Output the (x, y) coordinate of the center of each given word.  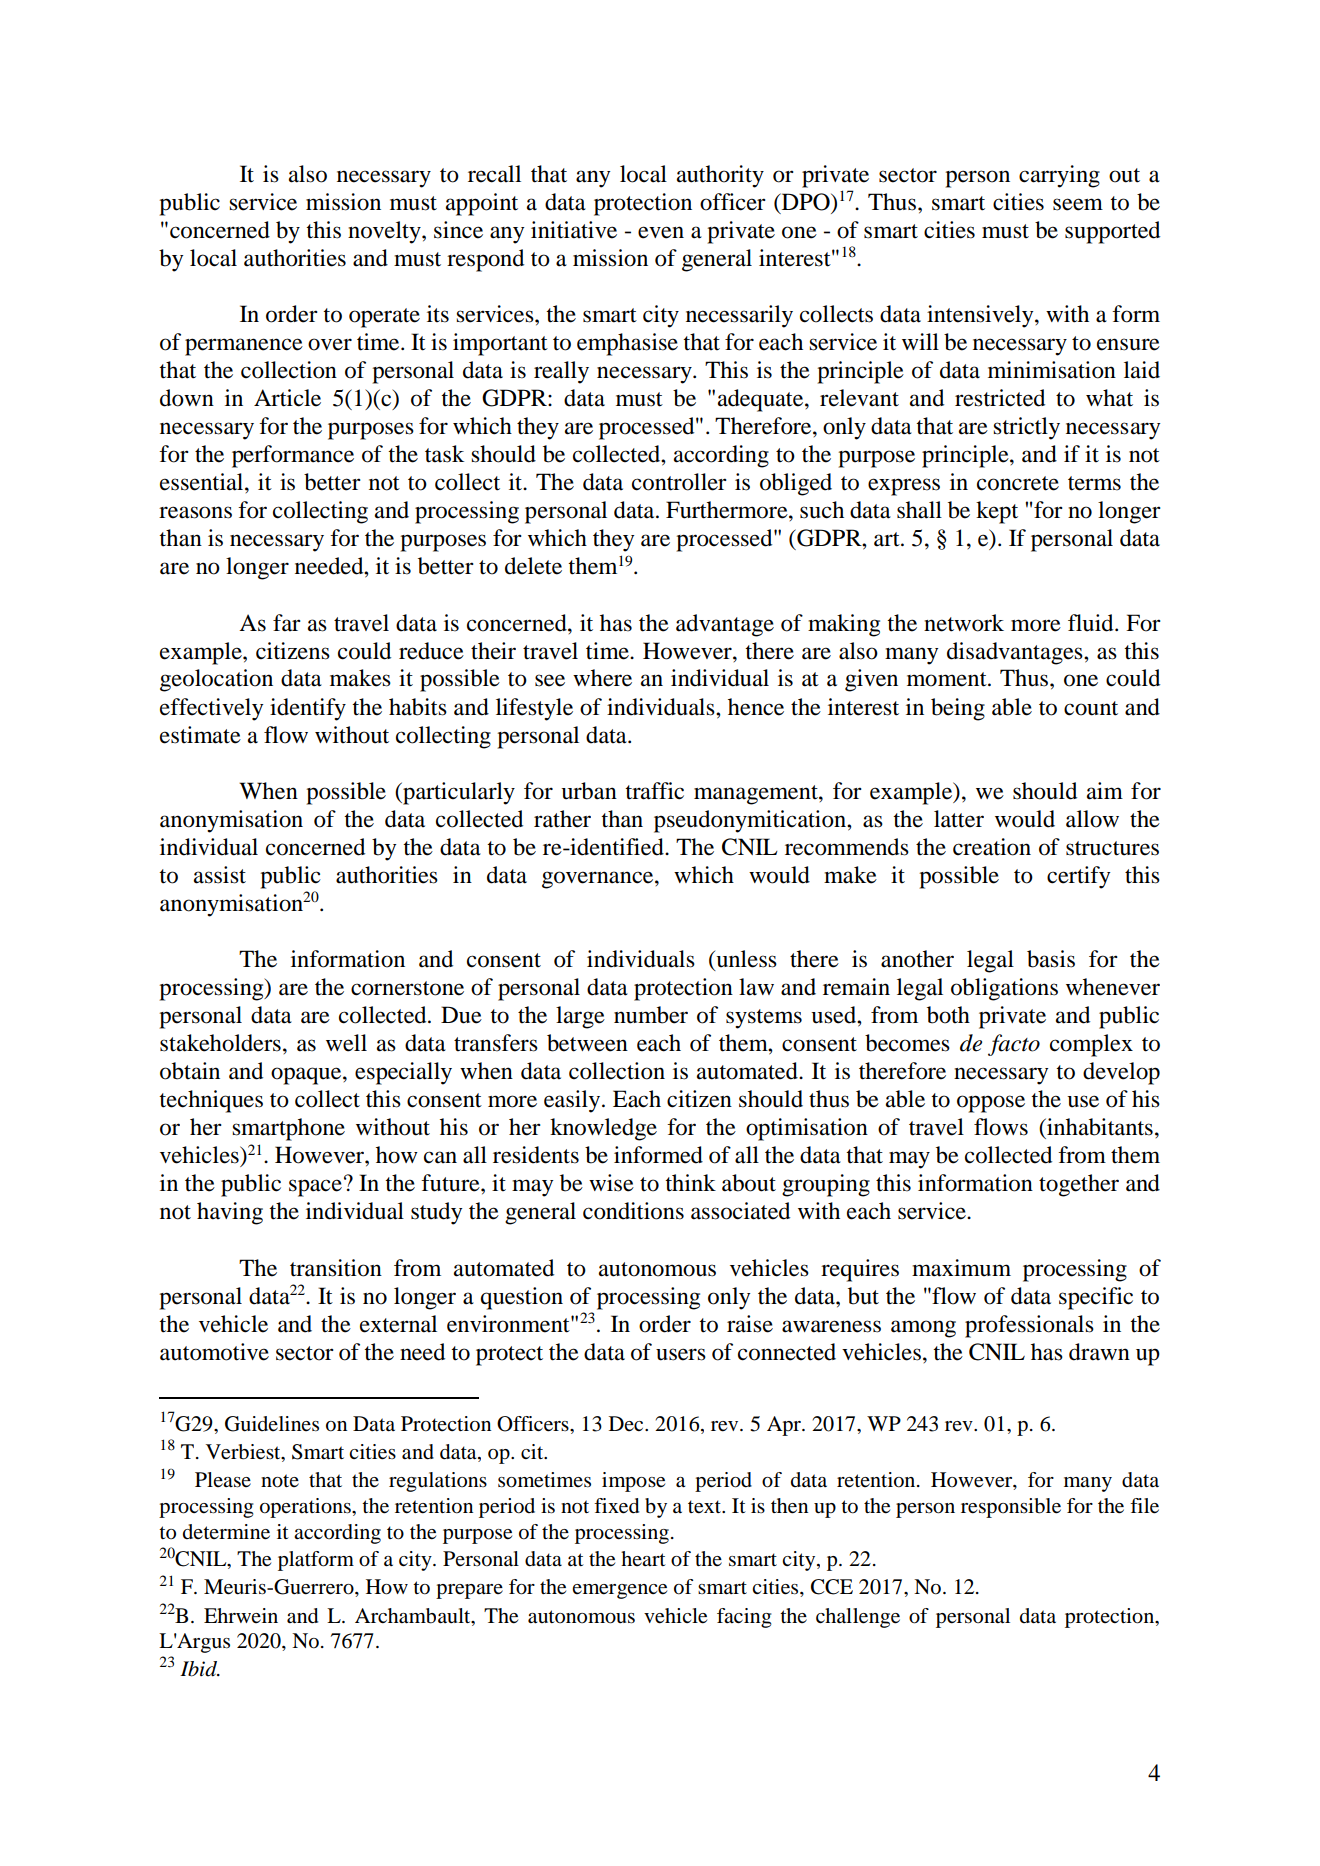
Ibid (199, 1669)
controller (679, 482)
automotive (214, 1352)
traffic (654, 791)
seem (1078, 204)
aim (1105, 791)
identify (308, 709)
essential (203, 482)
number (651, 1015)
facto (1014, 1045)
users (681, 1354)
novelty (385, 232)
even (661, 232)
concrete (1018, 483)
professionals (1029, 1326)
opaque (307, 1076)
